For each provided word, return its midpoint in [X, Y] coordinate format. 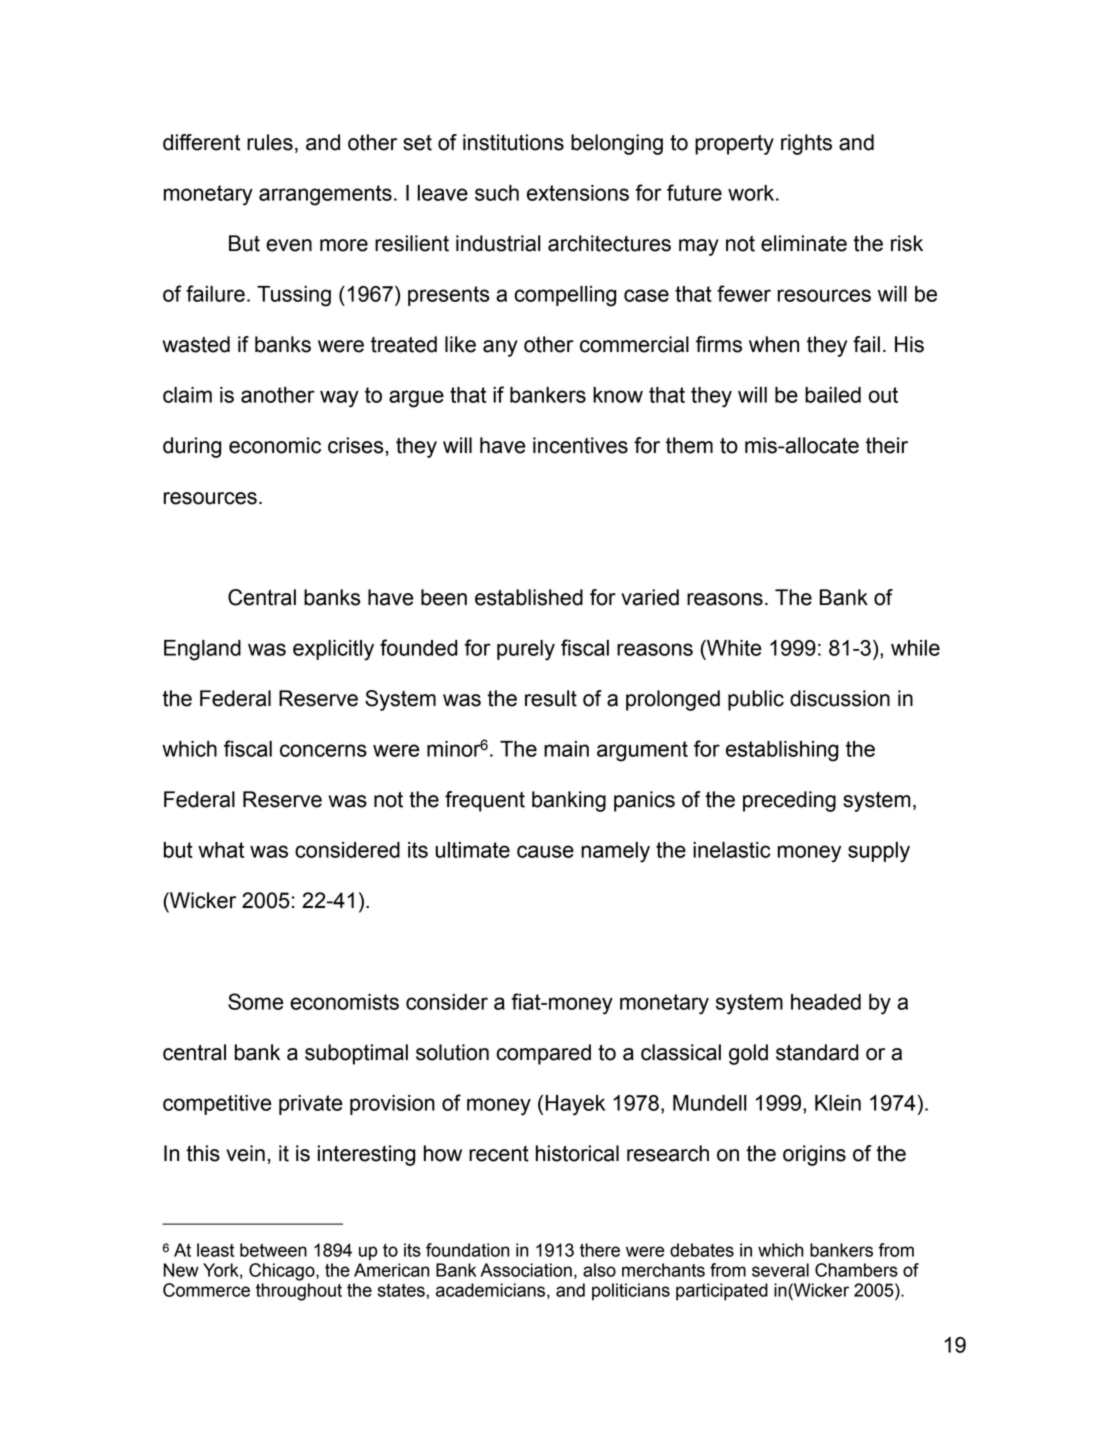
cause [545, 851]
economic [275, 445]
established [529, 597]
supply [879, 852]
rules [270, 142]
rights [806, 144]
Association [526, 1270]
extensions [578, 193]
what [221, 850]
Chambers [856, 1270]
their [887, 445]
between [273, 1250]
